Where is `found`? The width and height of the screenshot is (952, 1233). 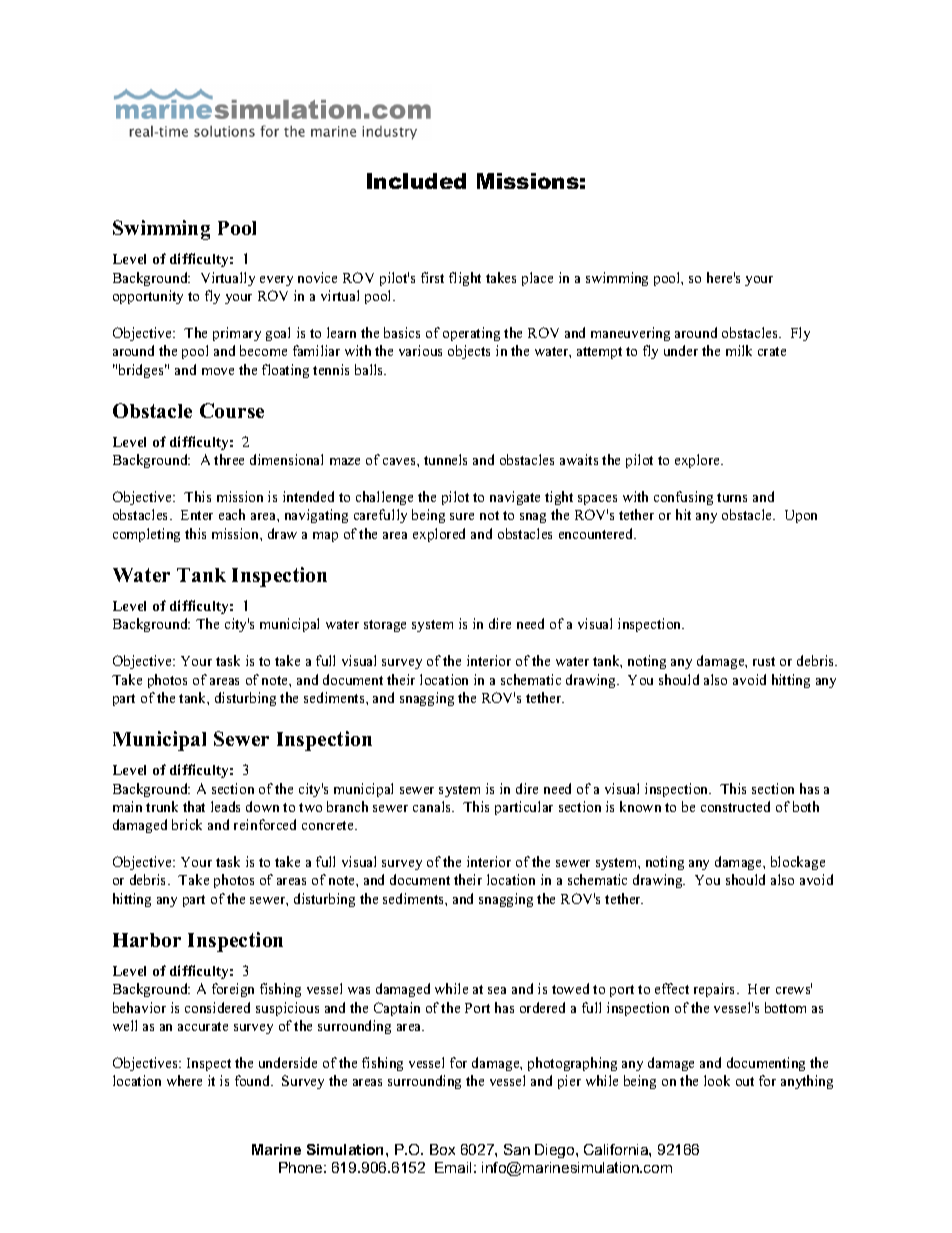
found is located at coordinates (254, 1080).
